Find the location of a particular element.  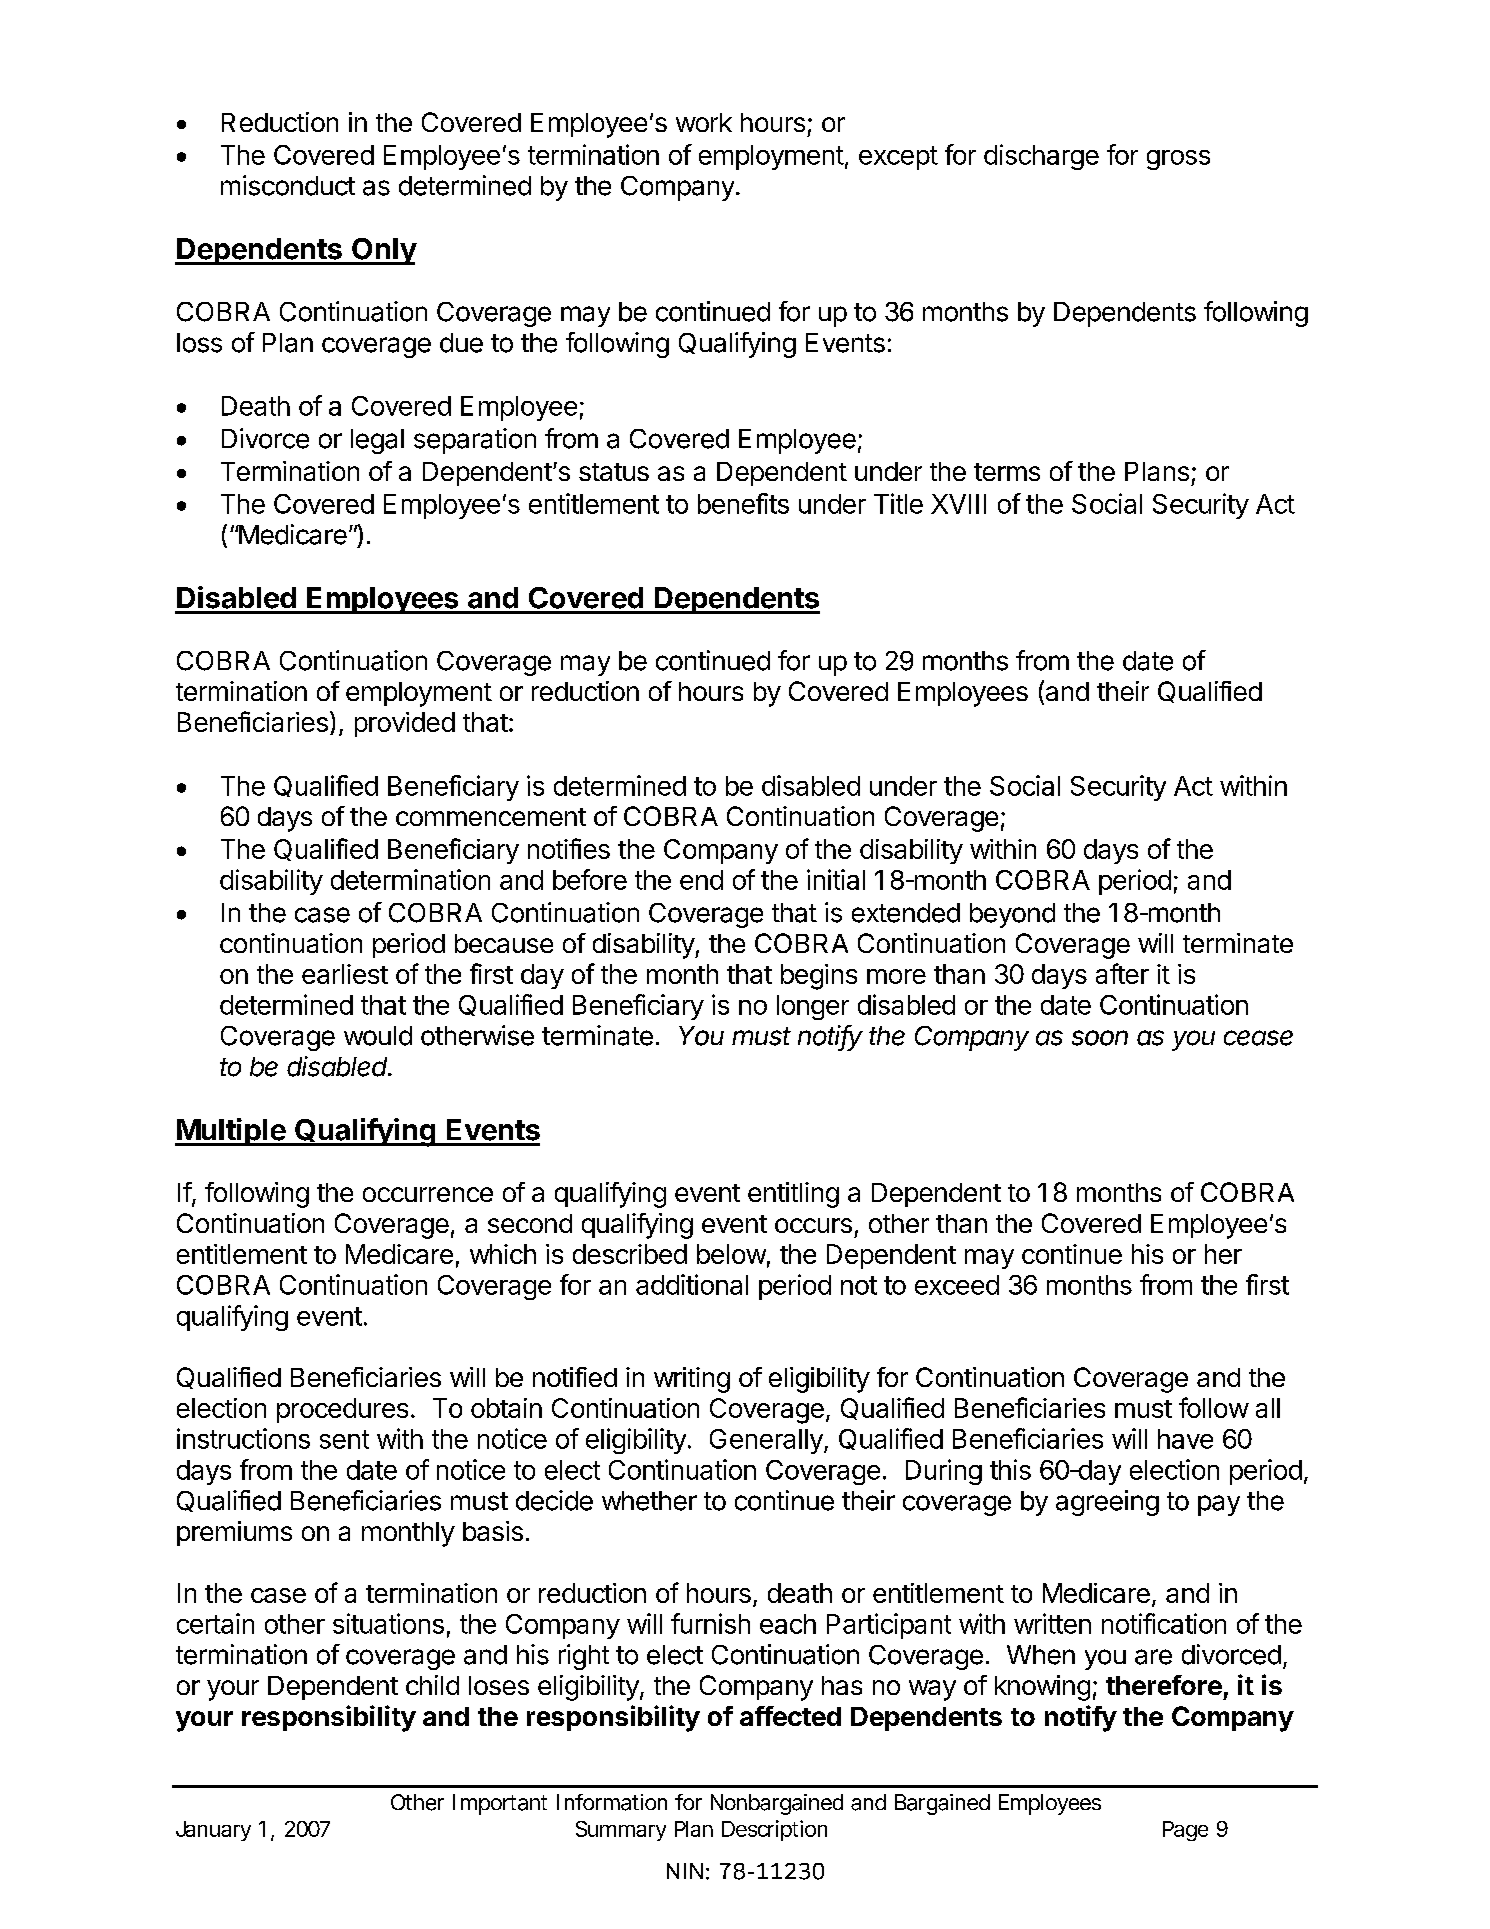

January is located at coordinates (213, 1831).
